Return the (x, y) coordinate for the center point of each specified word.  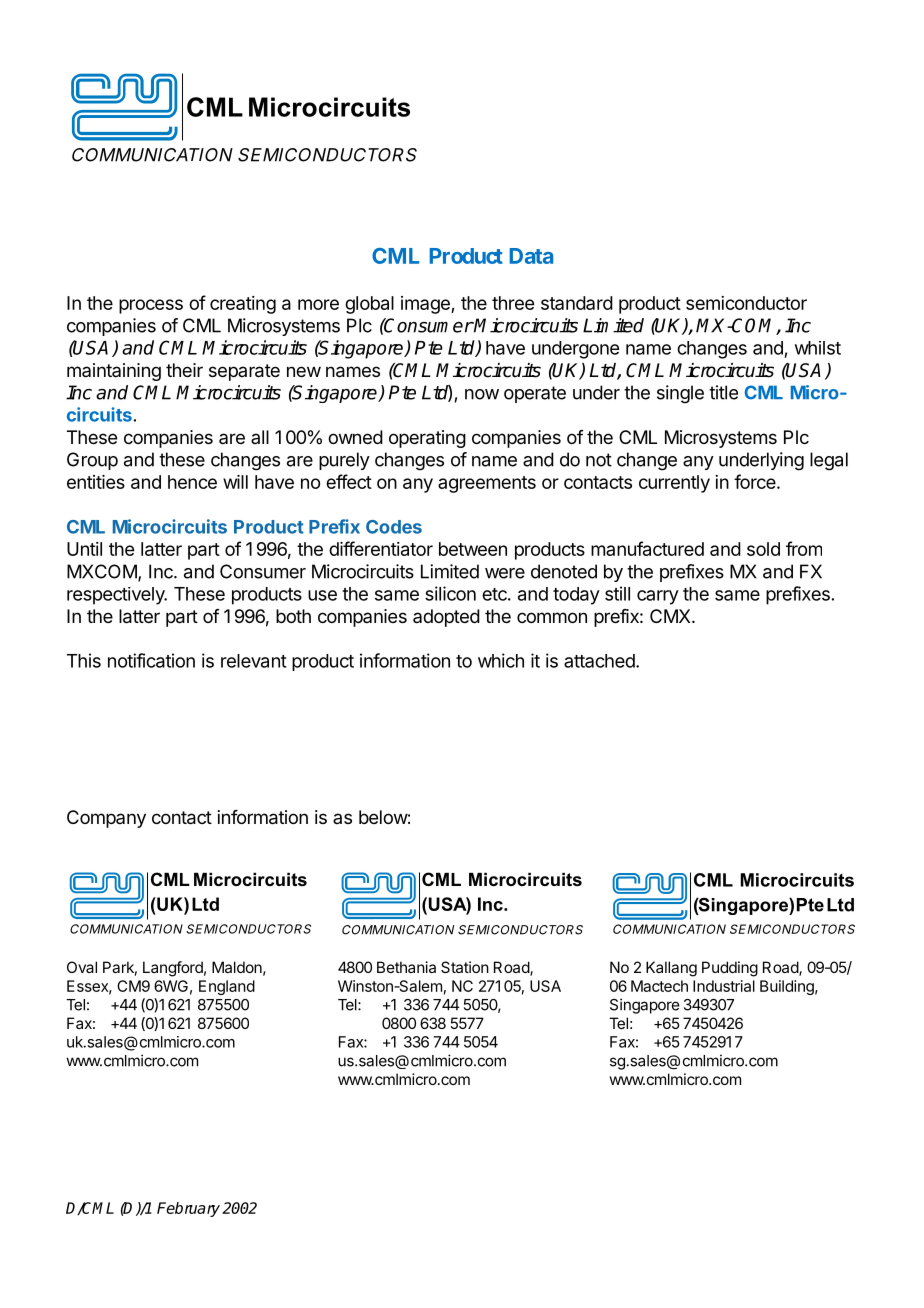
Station (465, 967)
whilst (818, 348)
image (426, 305)
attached (600, 661)
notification (151, 660)
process (151, 306)
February (188, 1209)
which (501, 660)
